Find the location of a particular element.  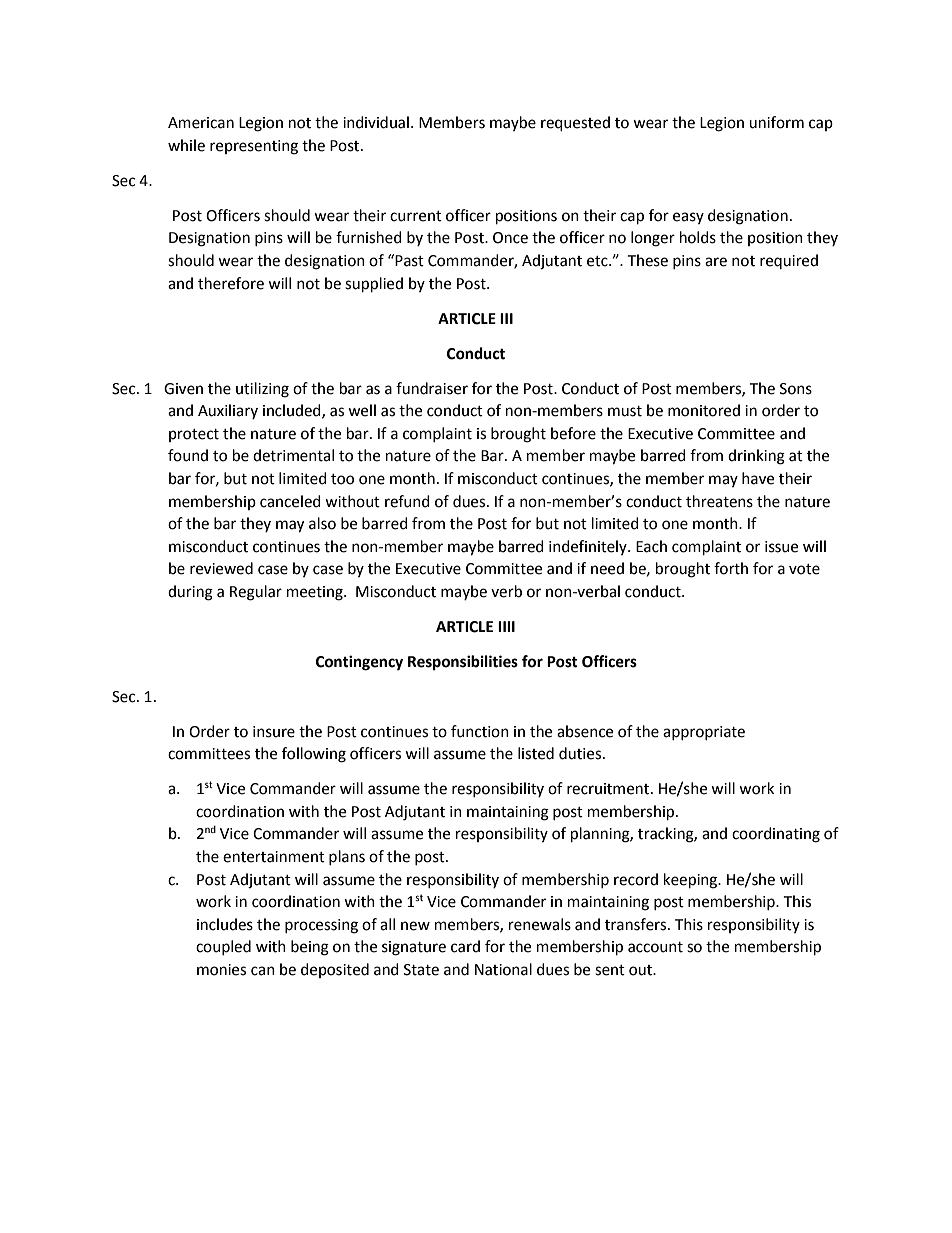

reviewed is located at coordinates (221, 568).
